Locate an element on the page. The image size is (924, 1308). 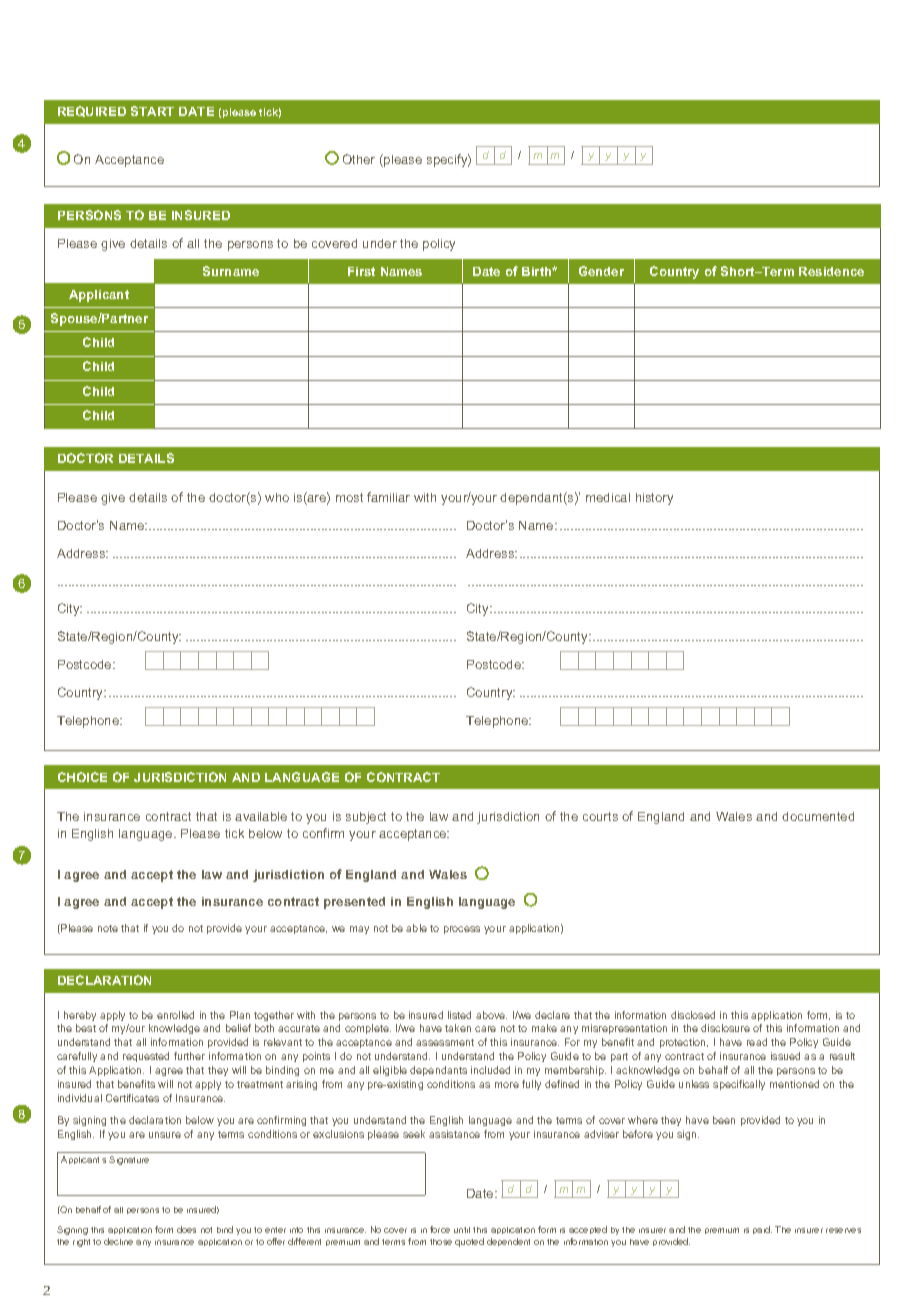
note is located at coordinates (108, 928).
